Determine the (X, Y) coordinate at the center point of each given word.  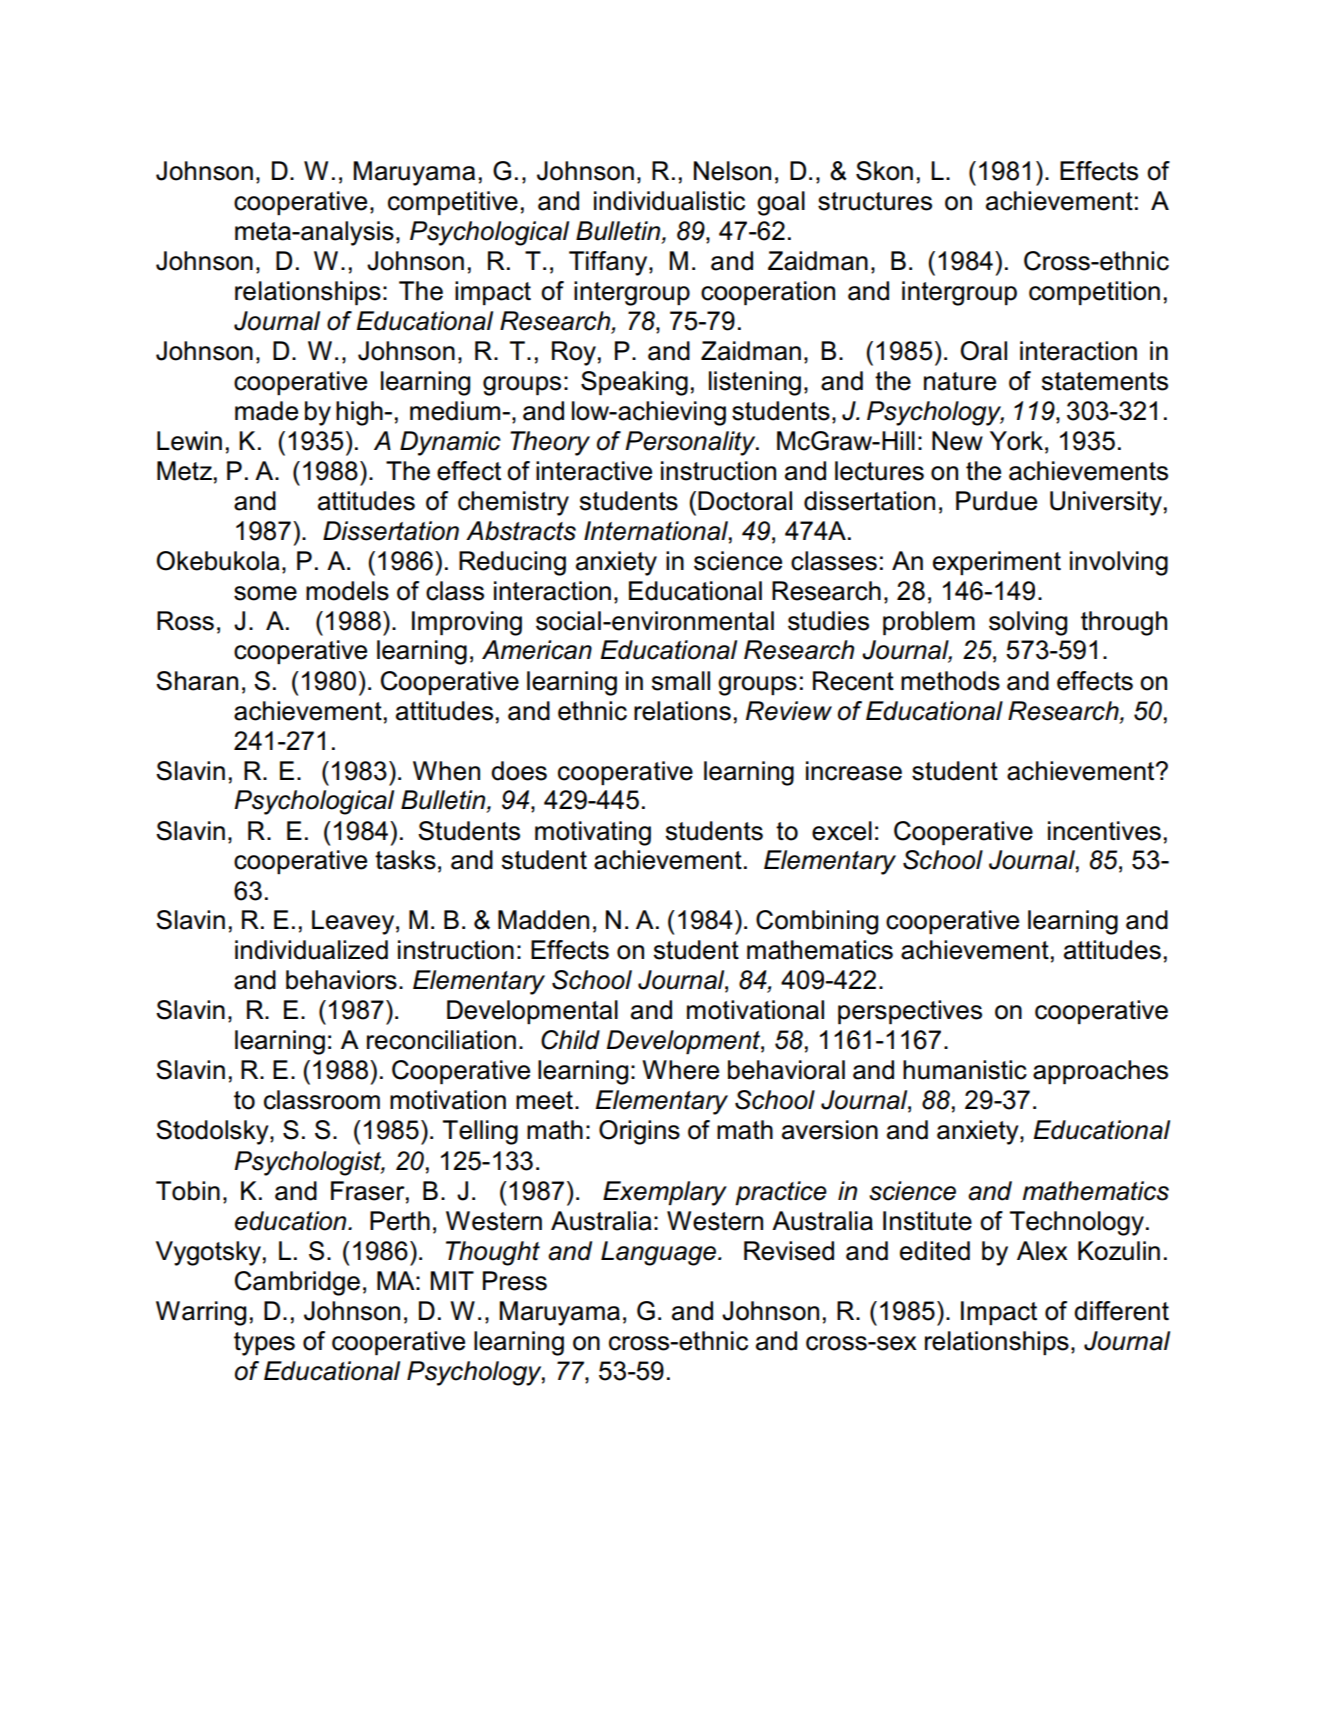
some (265, 593)
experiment (997, 563)
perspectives (910, 1012)
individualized (311, 950)
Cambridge (297, 1283)
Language (660, 1253)
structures (875, 201)
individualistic (669, 201)
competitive (453, 203)
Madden (543, 920)
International (657, 531)
